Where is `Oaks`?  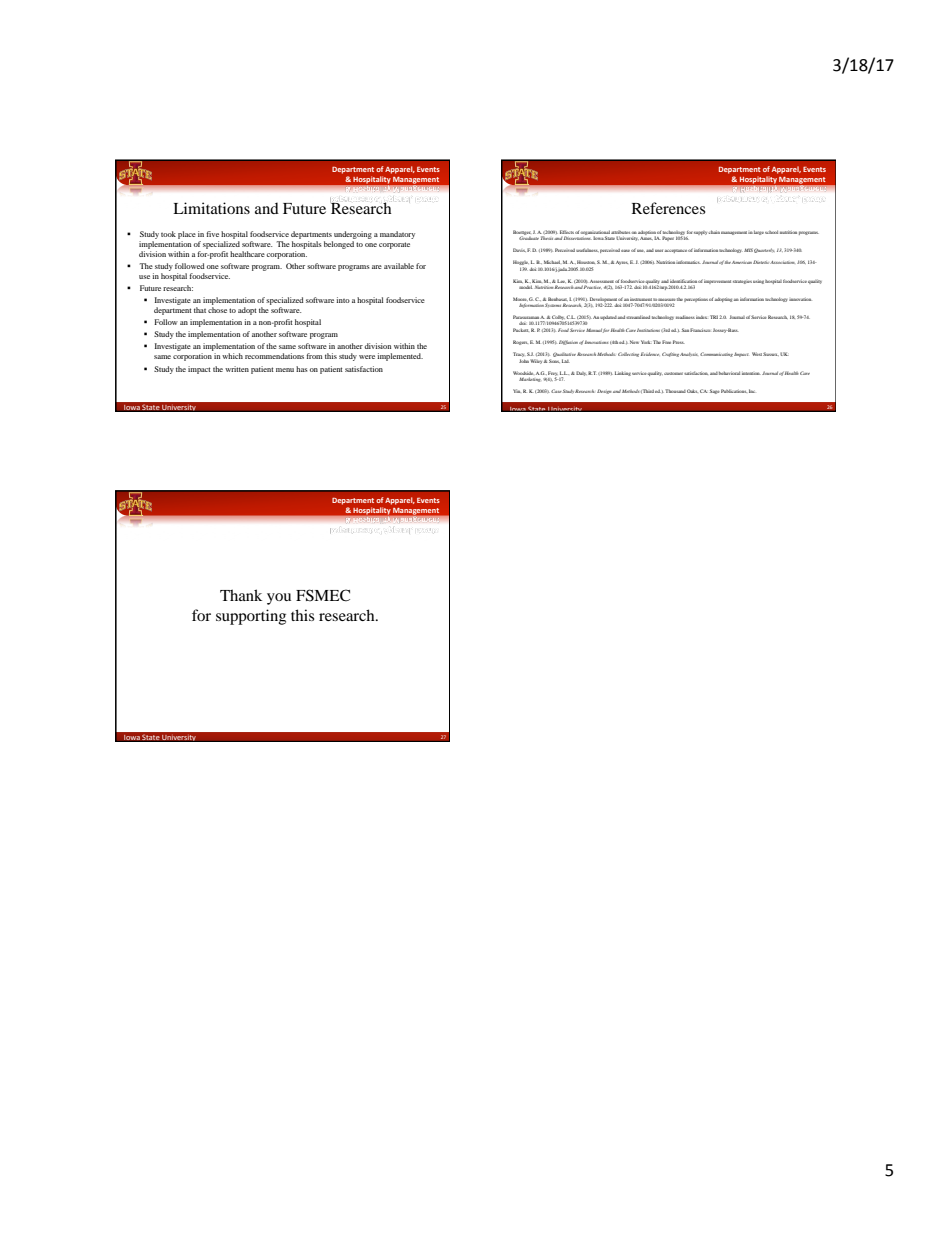
Oaks is located at coordinates (692, 391).
